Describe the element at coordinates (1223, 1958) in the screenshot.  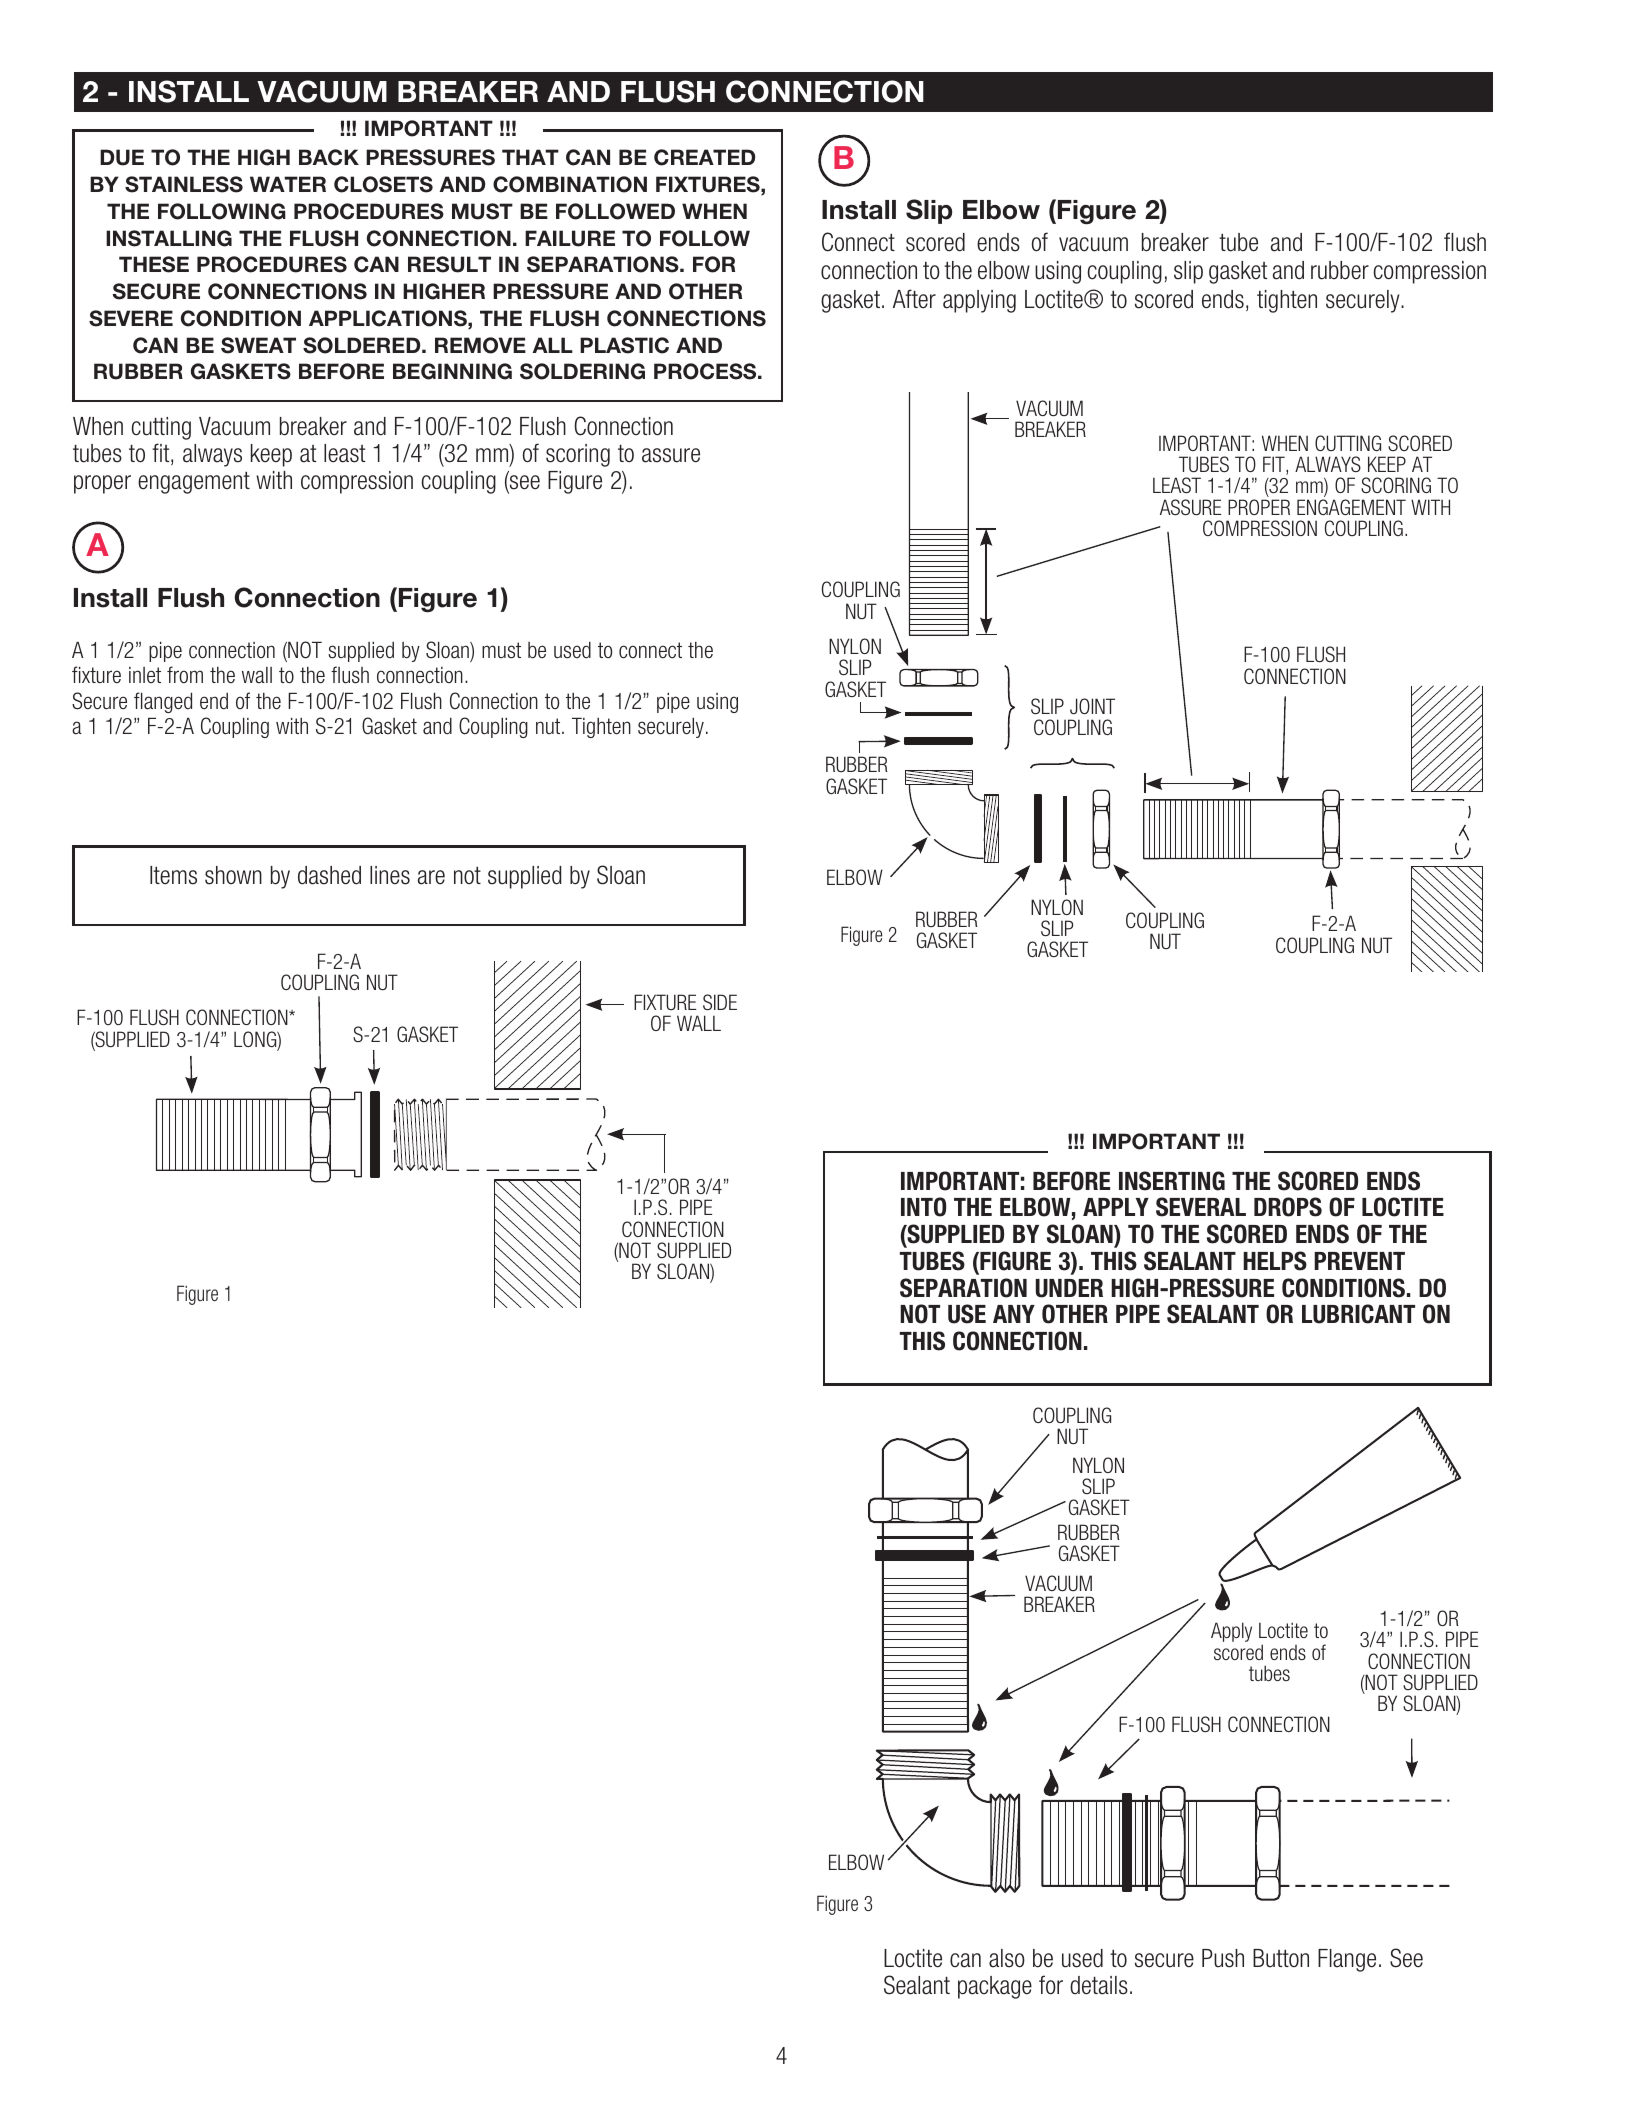
I see `Push` at that location.
